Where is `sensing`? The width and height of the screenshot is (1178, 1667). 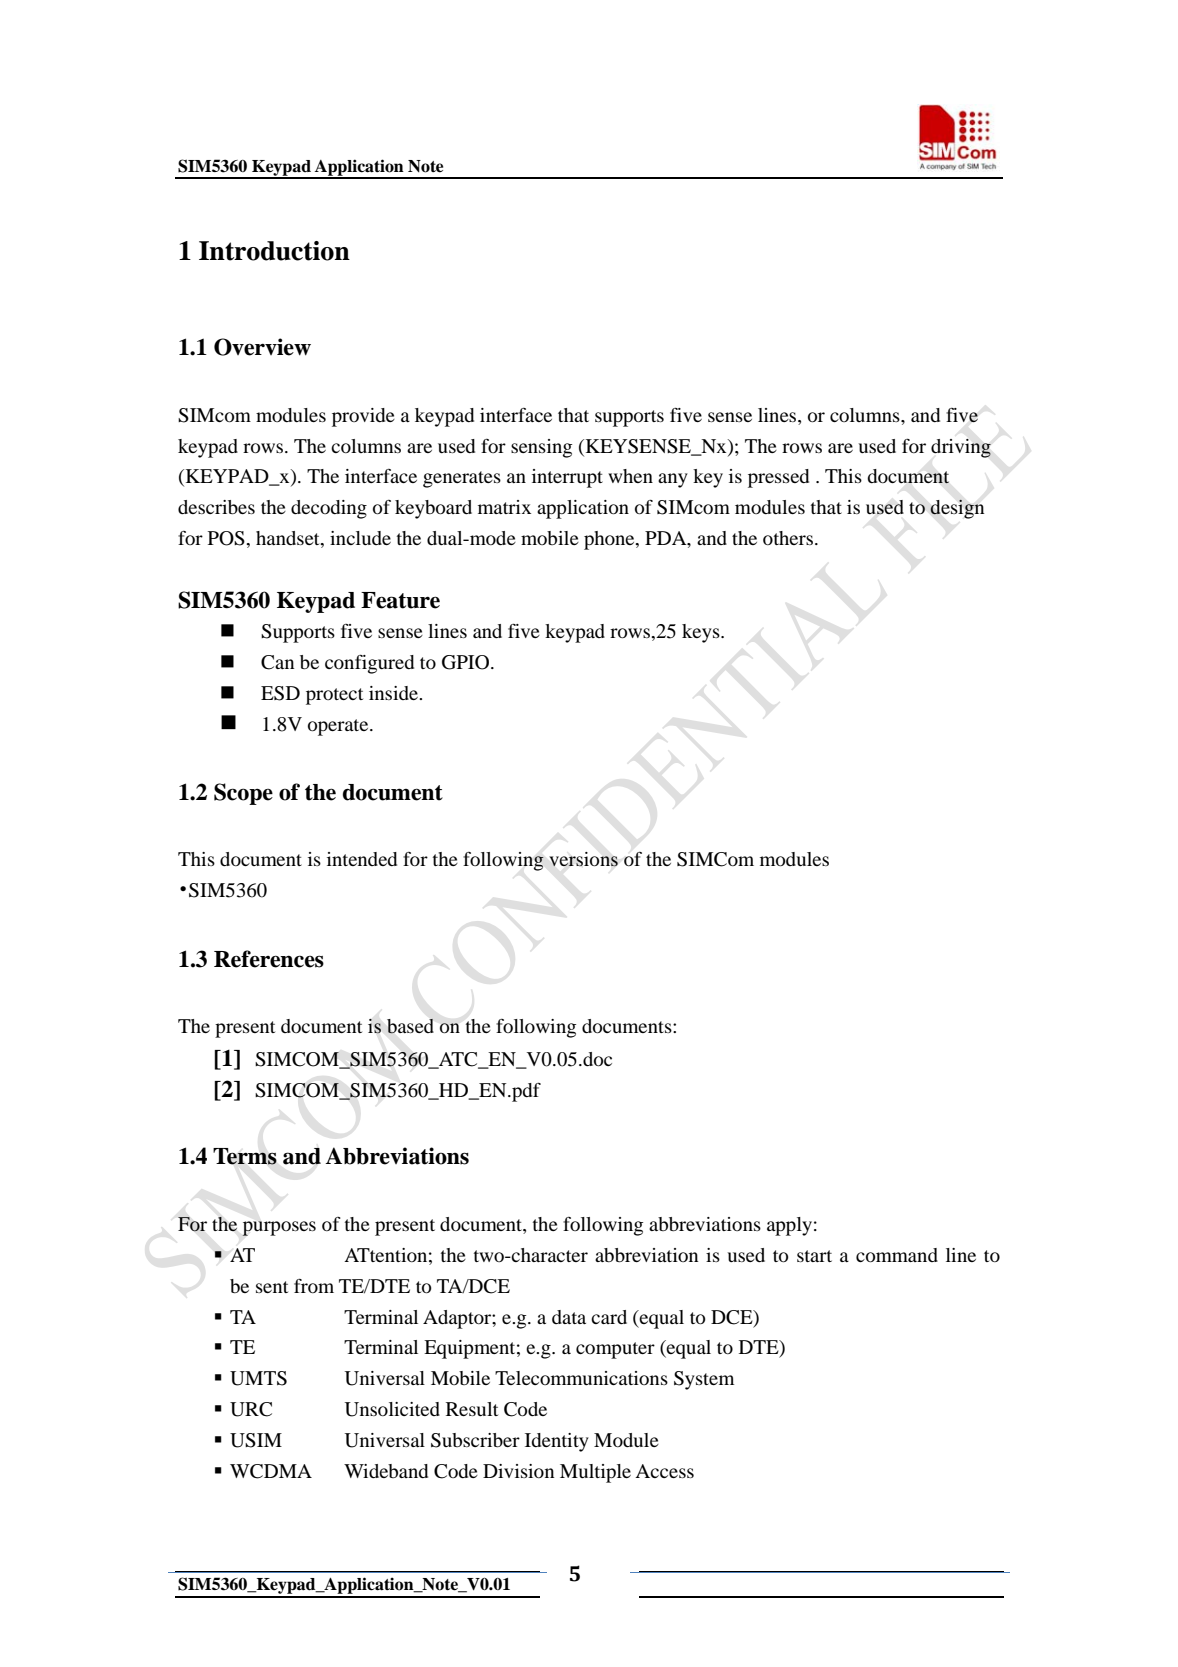
sensing is located at coordinates (541, 448).
